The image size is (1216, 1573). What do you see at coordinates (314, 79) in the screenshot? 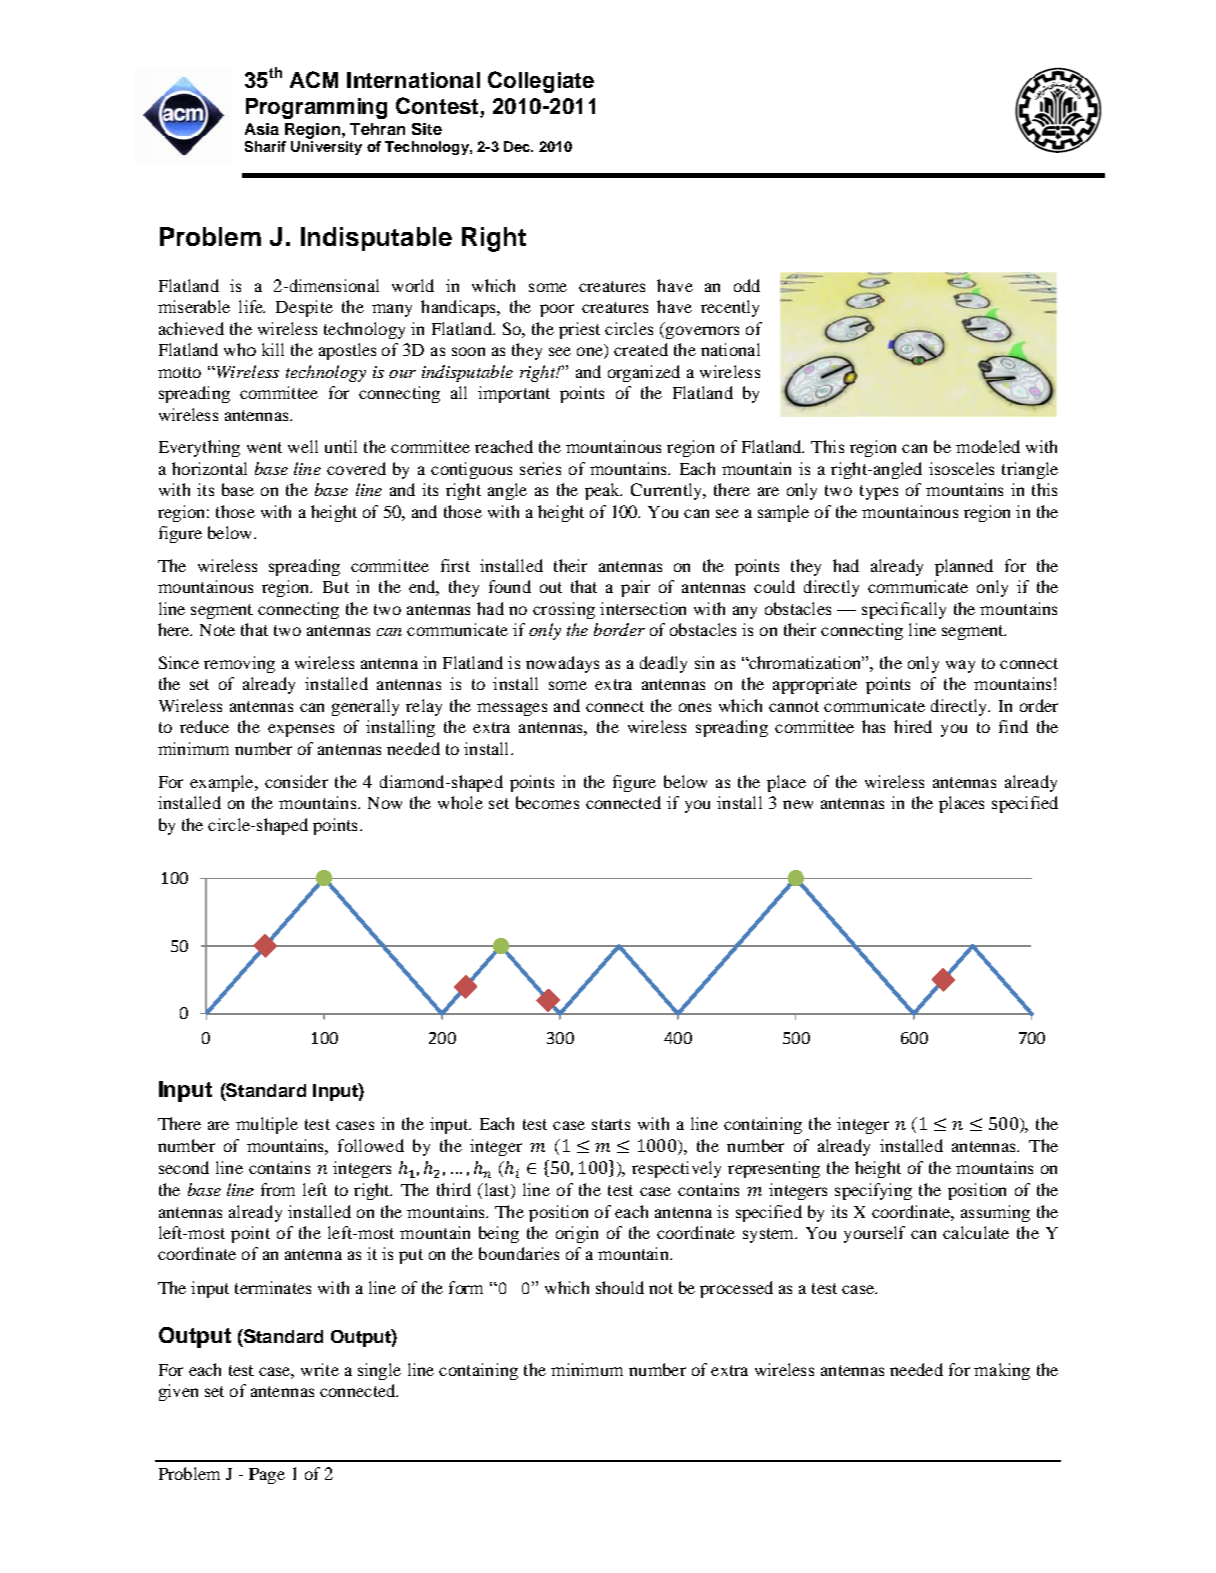
I see `ACM` at bounding box center [314, 79].
